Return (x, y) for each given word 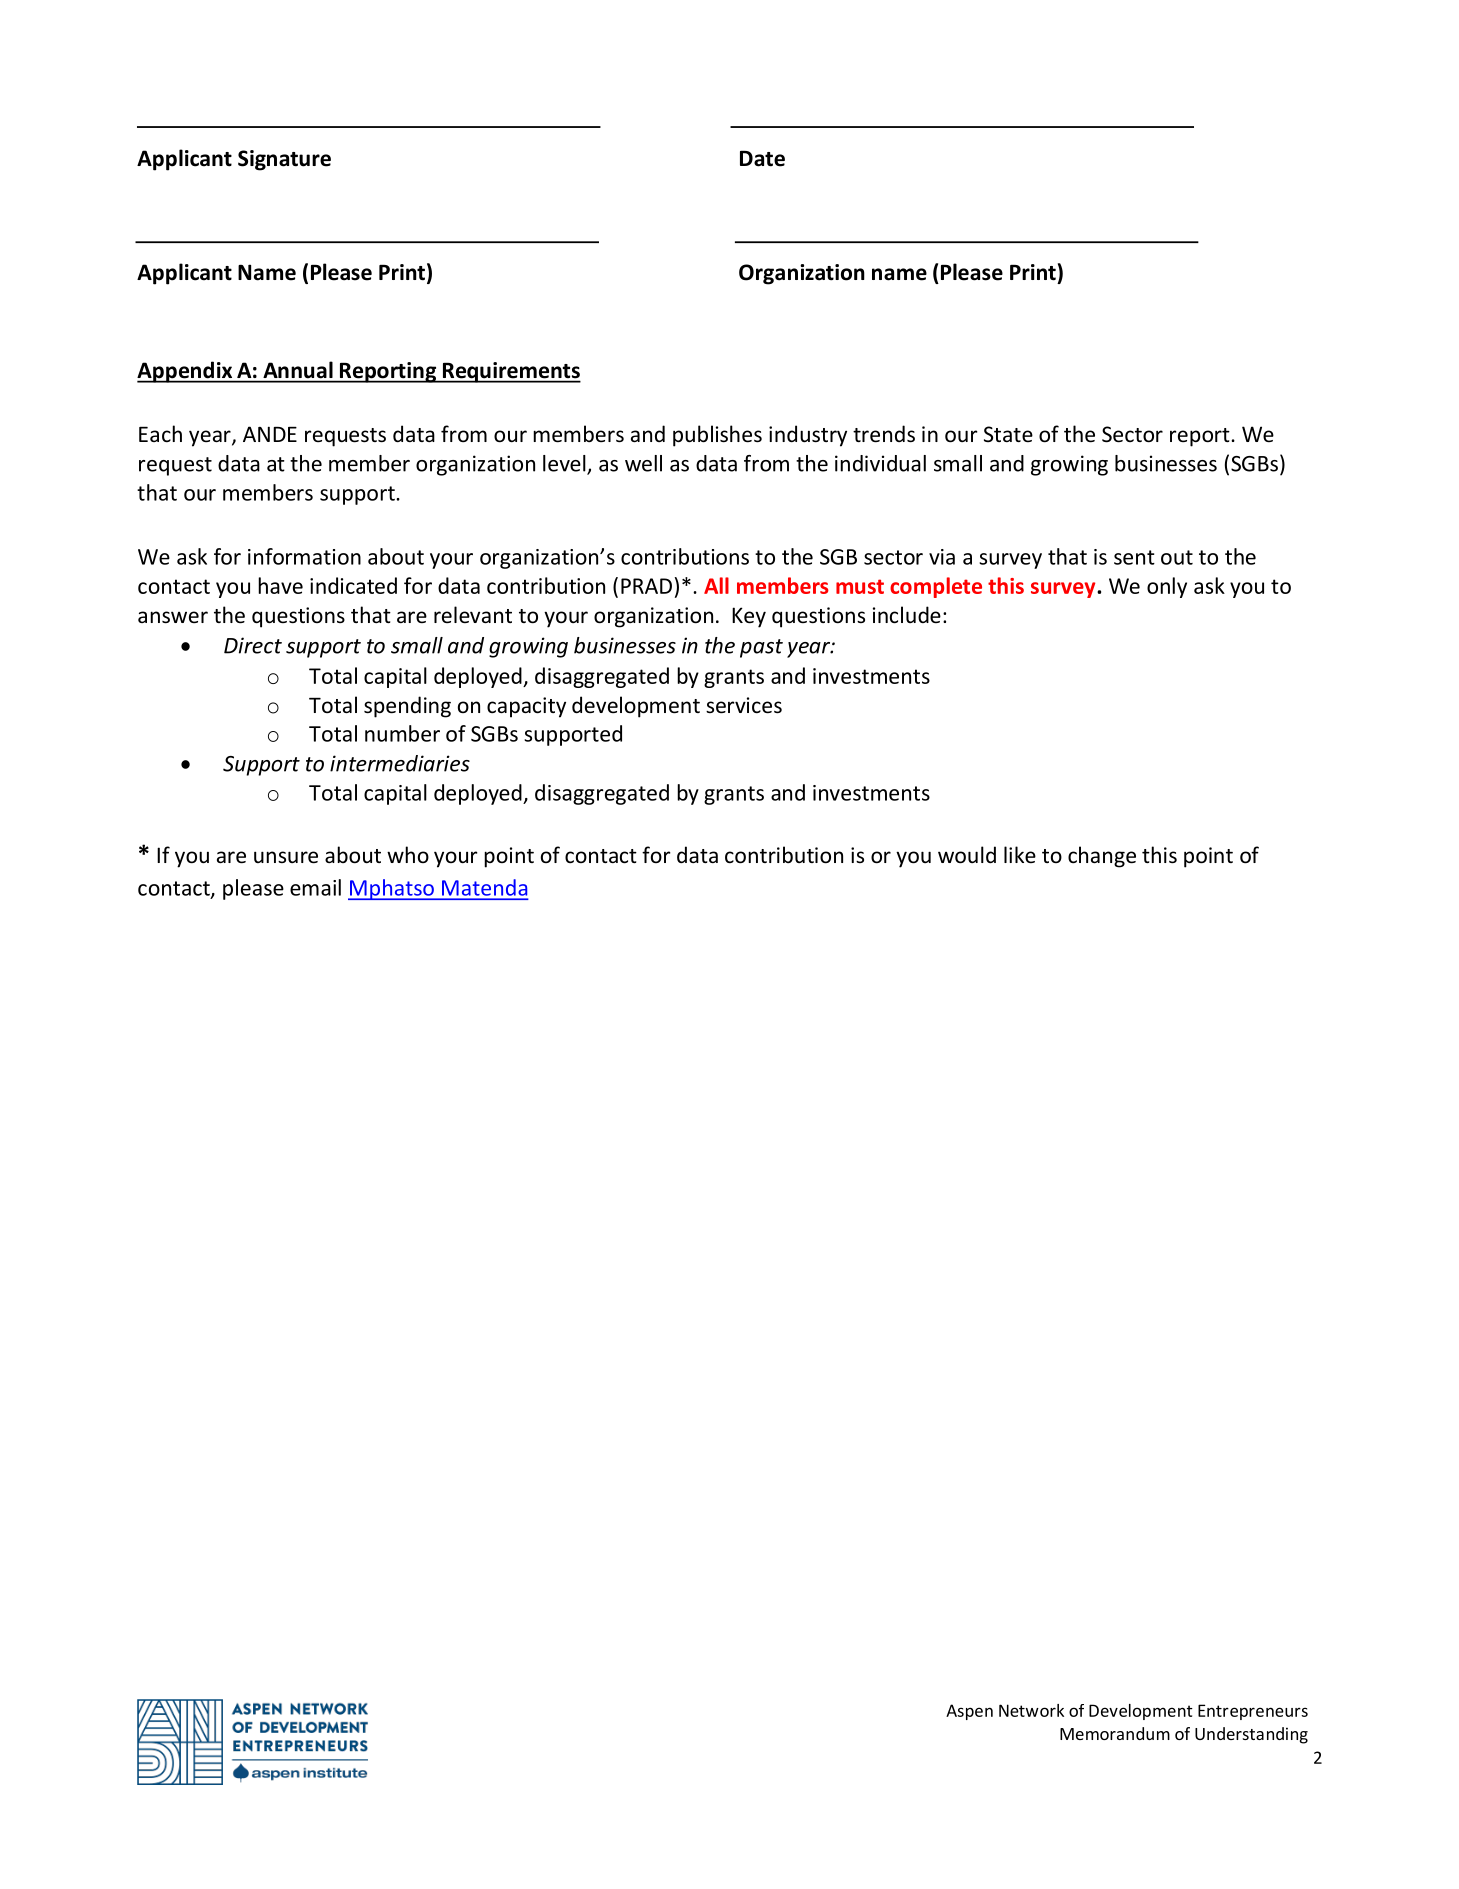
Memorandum (1115, 1733)
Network (1031, 1710)
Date (762, 159)
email (315, 887)
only (1167, 587)
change (1102, 857)
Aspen (969, 1712)
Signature (284, 160)
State (1008, 434)
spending (407, 707)
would (967, 855)
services (744, 705)
